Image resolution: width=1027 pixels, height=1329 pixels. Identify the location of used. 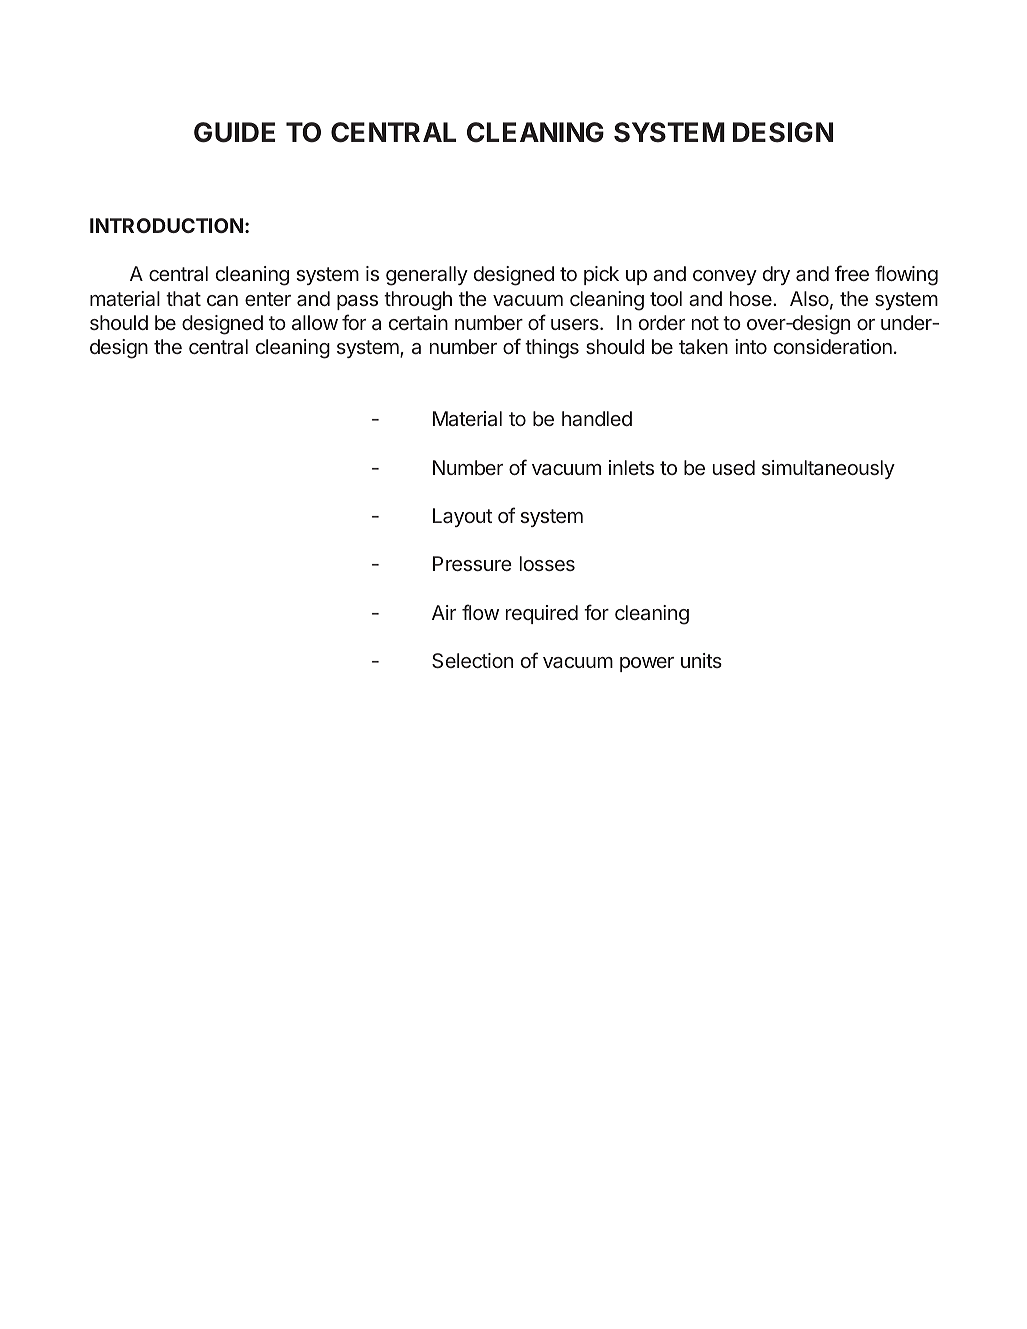
(734, 467).
